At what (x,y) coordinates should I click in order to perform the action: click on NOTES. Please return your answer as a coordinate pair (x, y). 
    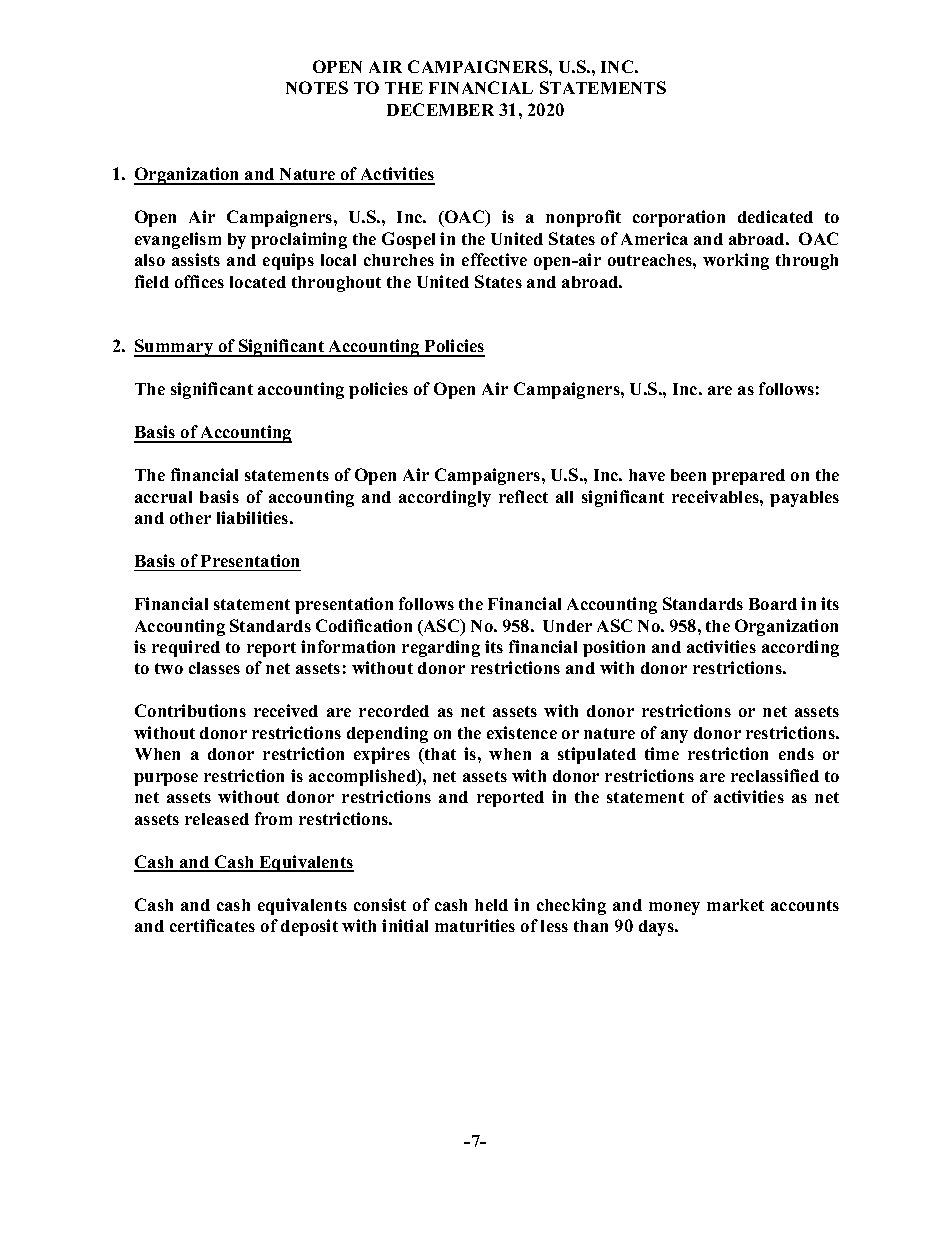
    Looking at the image, I should click on (317, 87).
